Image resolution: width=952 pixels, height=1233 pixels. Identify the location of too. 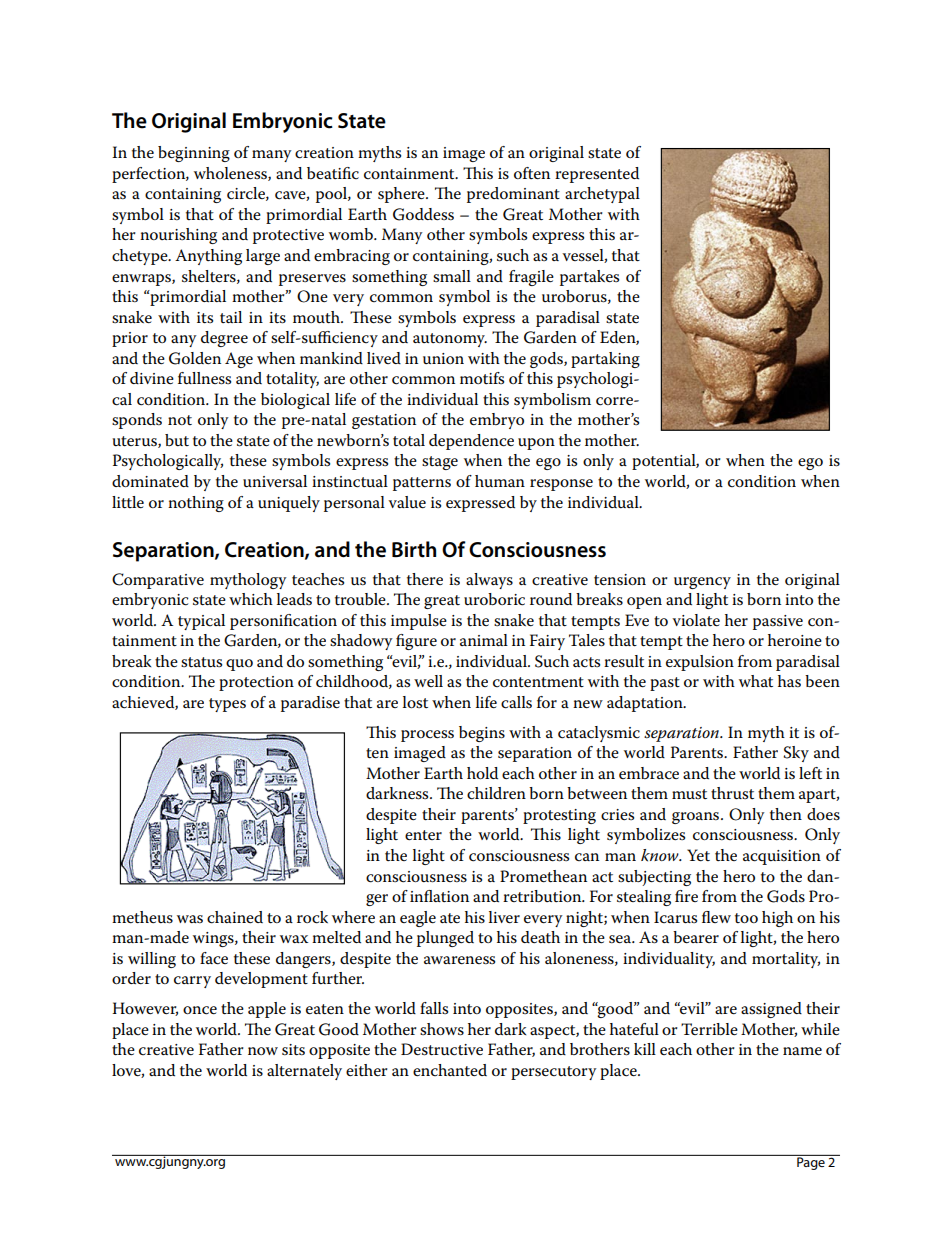
(746, 918).
